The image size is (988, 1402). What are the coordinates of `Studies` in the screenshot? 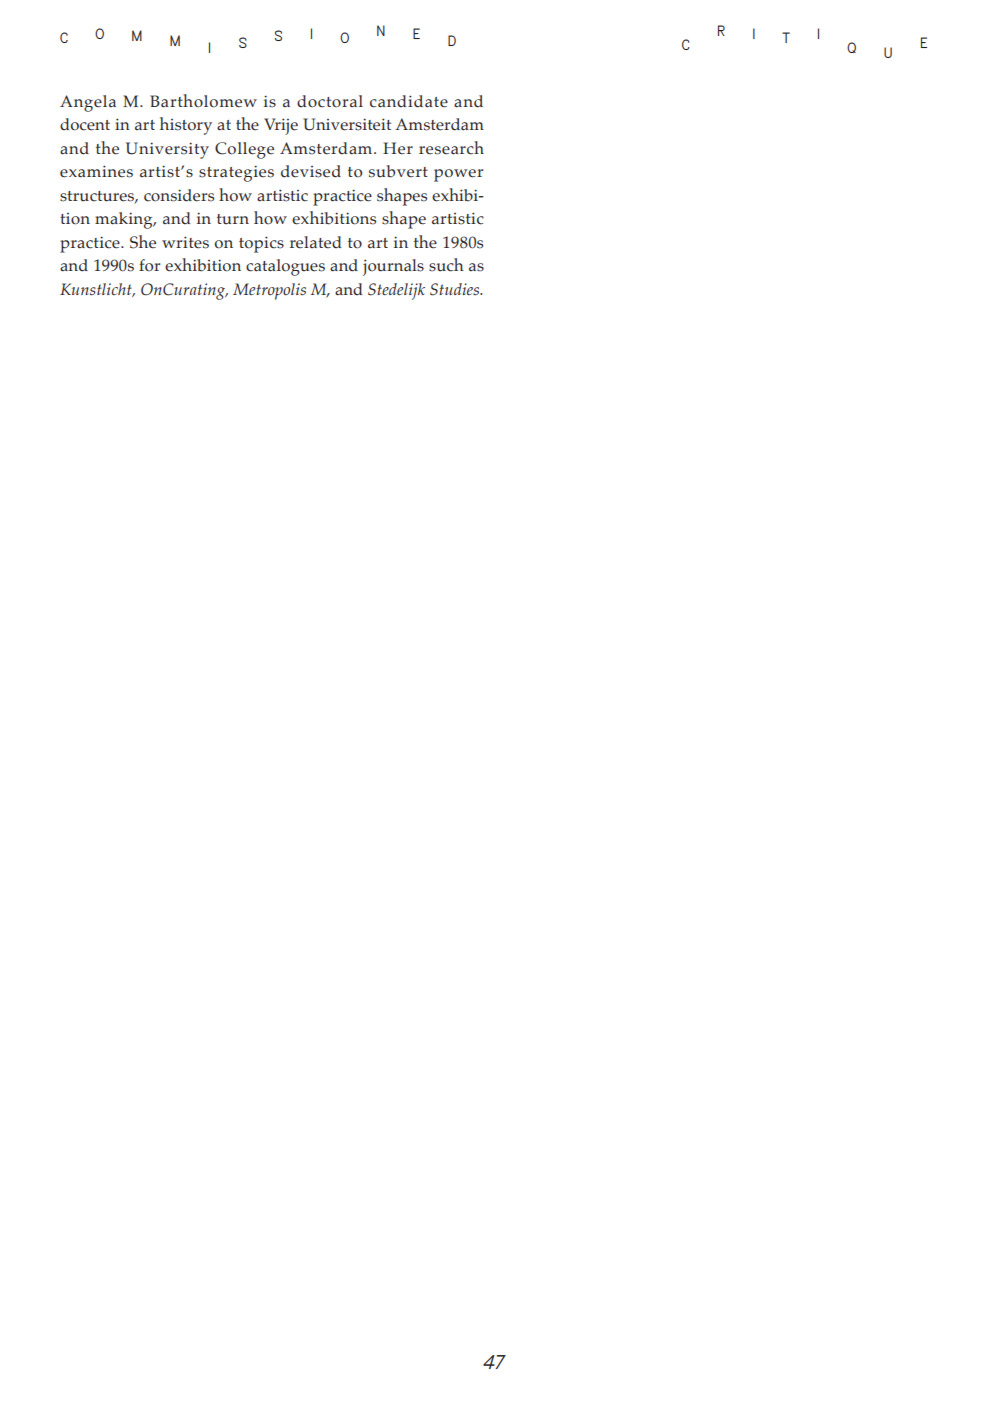 It's located at (456, 289).
